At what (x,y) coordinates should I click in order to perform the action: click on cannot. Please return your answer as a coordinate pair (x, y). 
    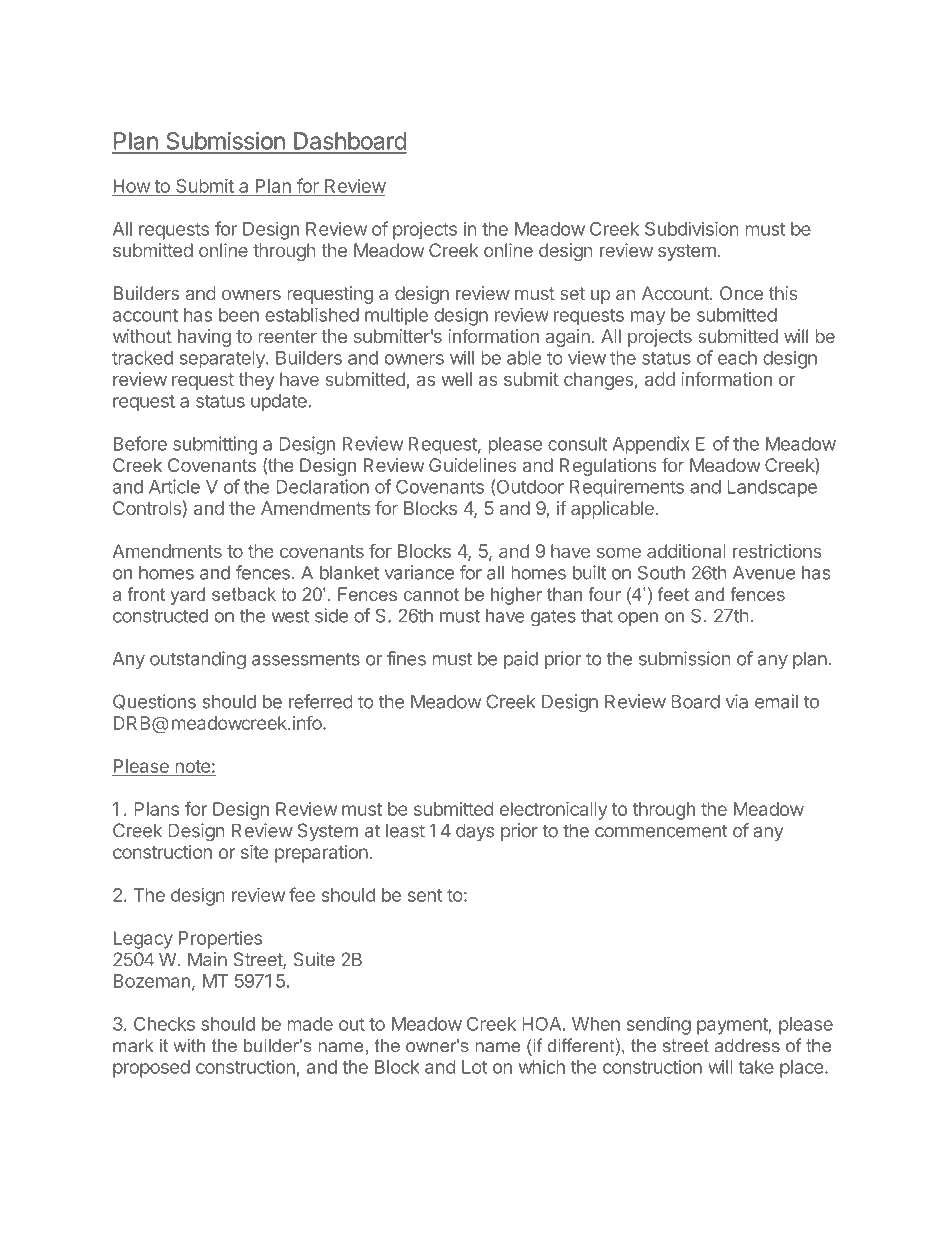
    Looking at the image, I should click on (431, 594).
